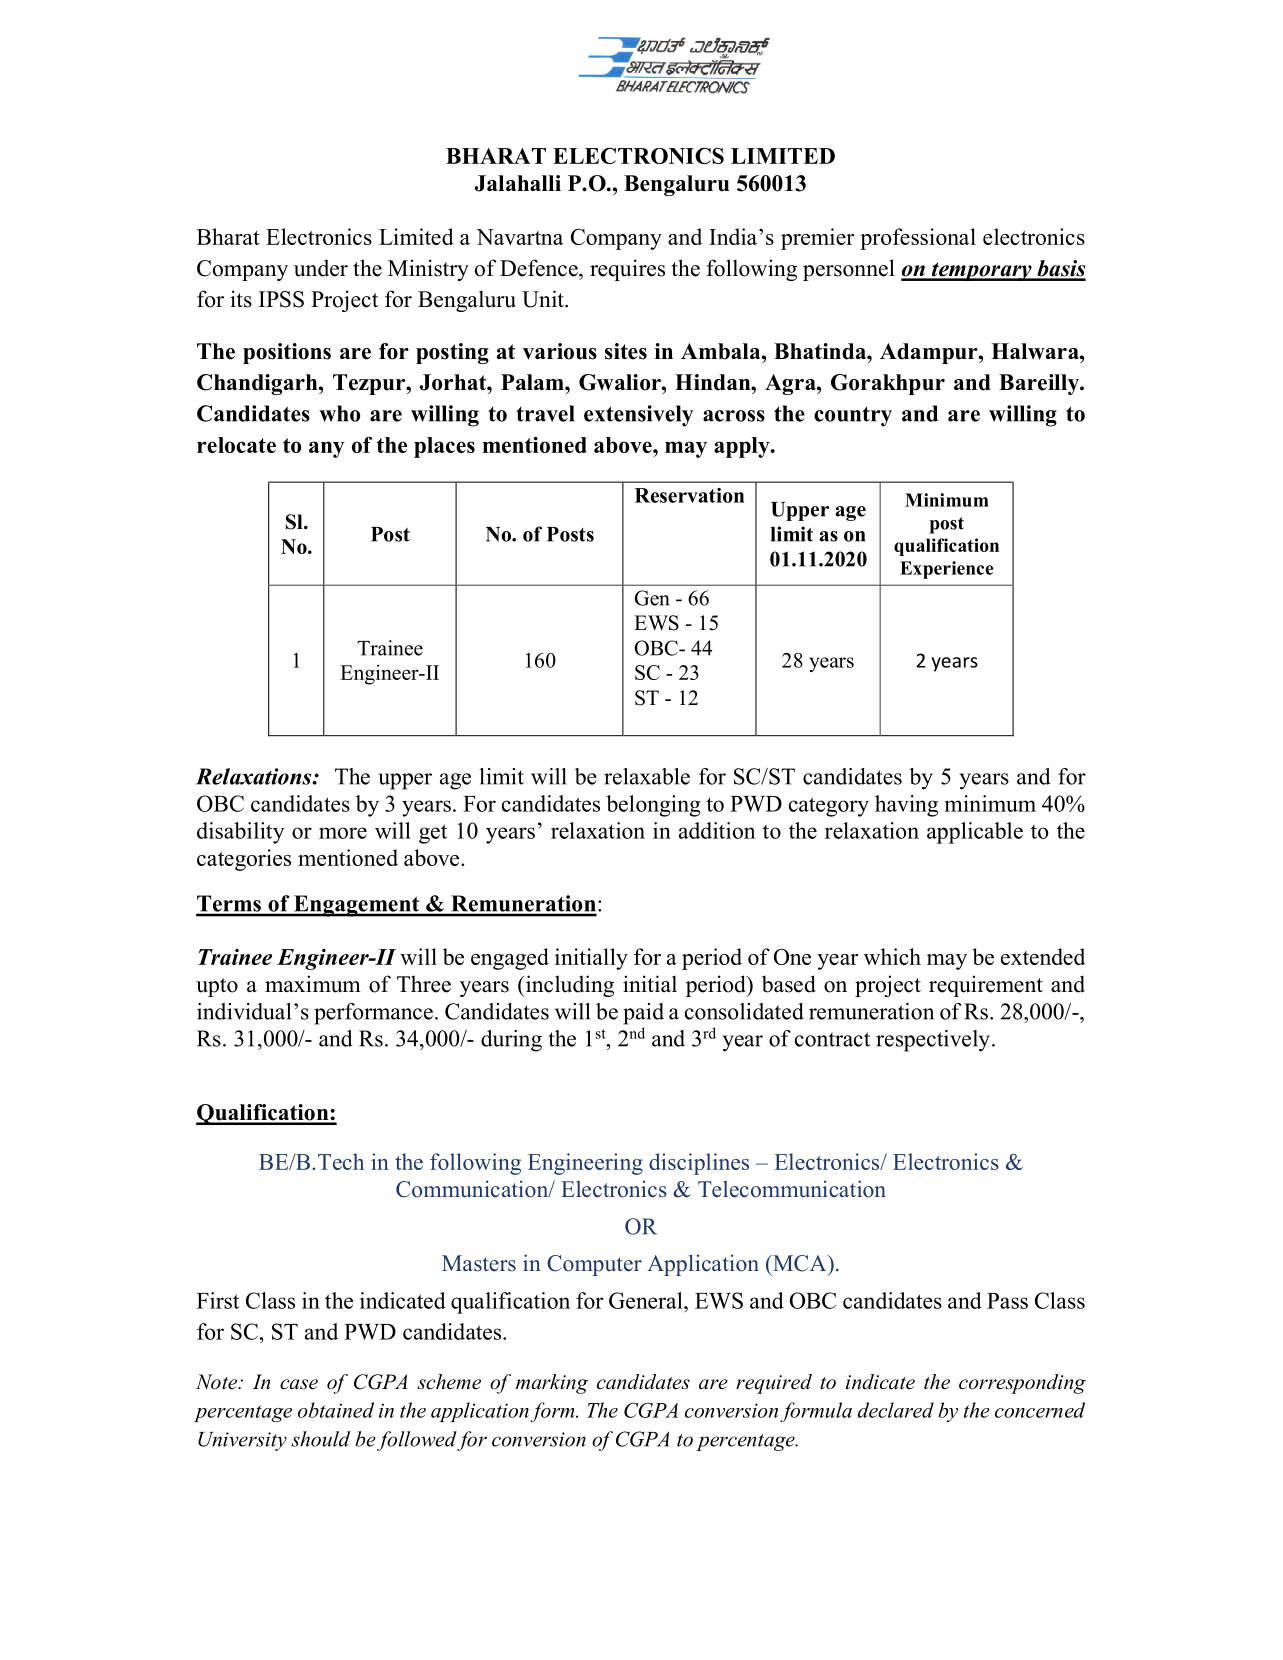 The image size is (1283, 1660). Describe the element at coordinates (627, 270) in the screenshot. I see `requires` at that location.
